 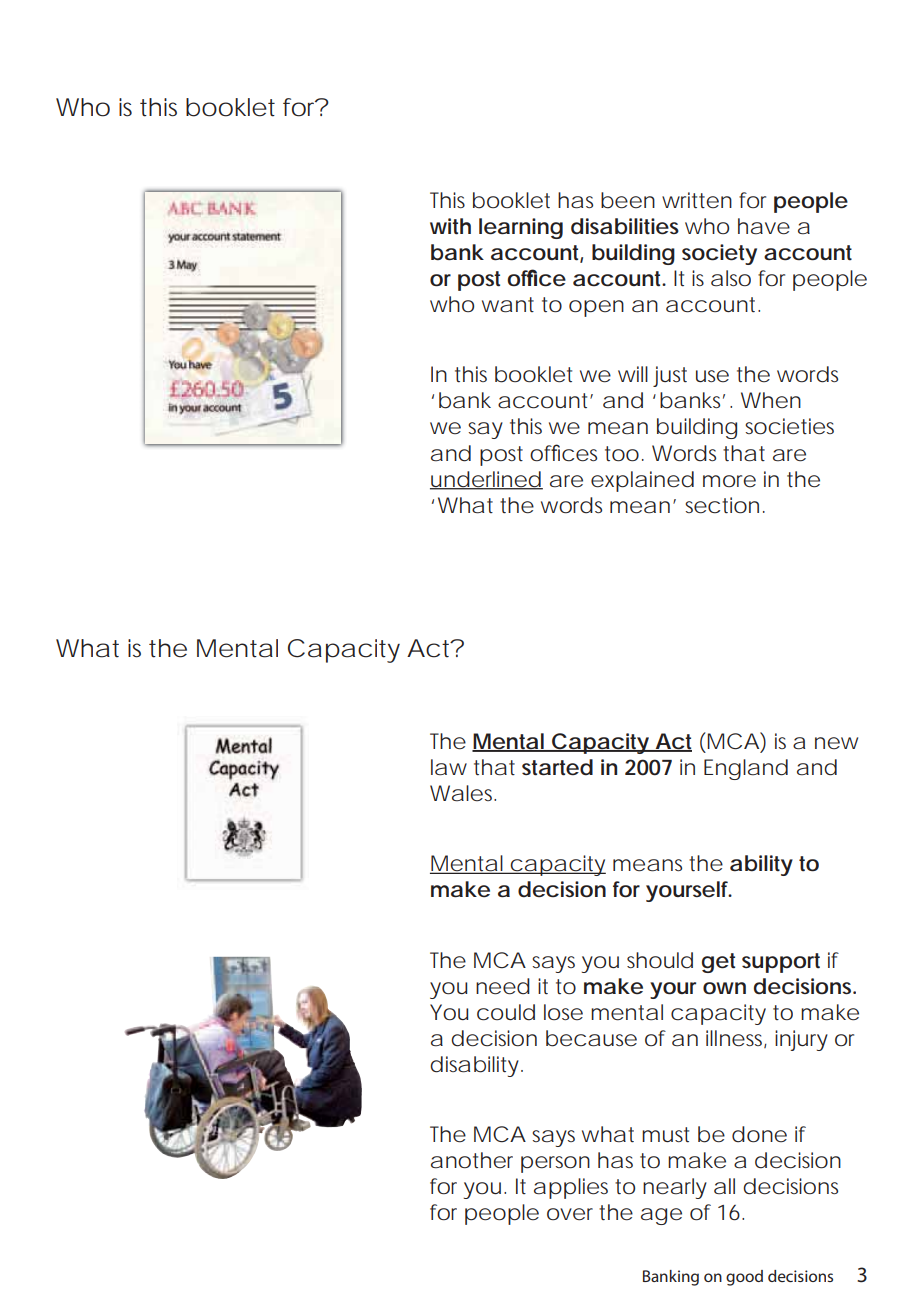 I want to click on could, so click(x=506, y=1012).
